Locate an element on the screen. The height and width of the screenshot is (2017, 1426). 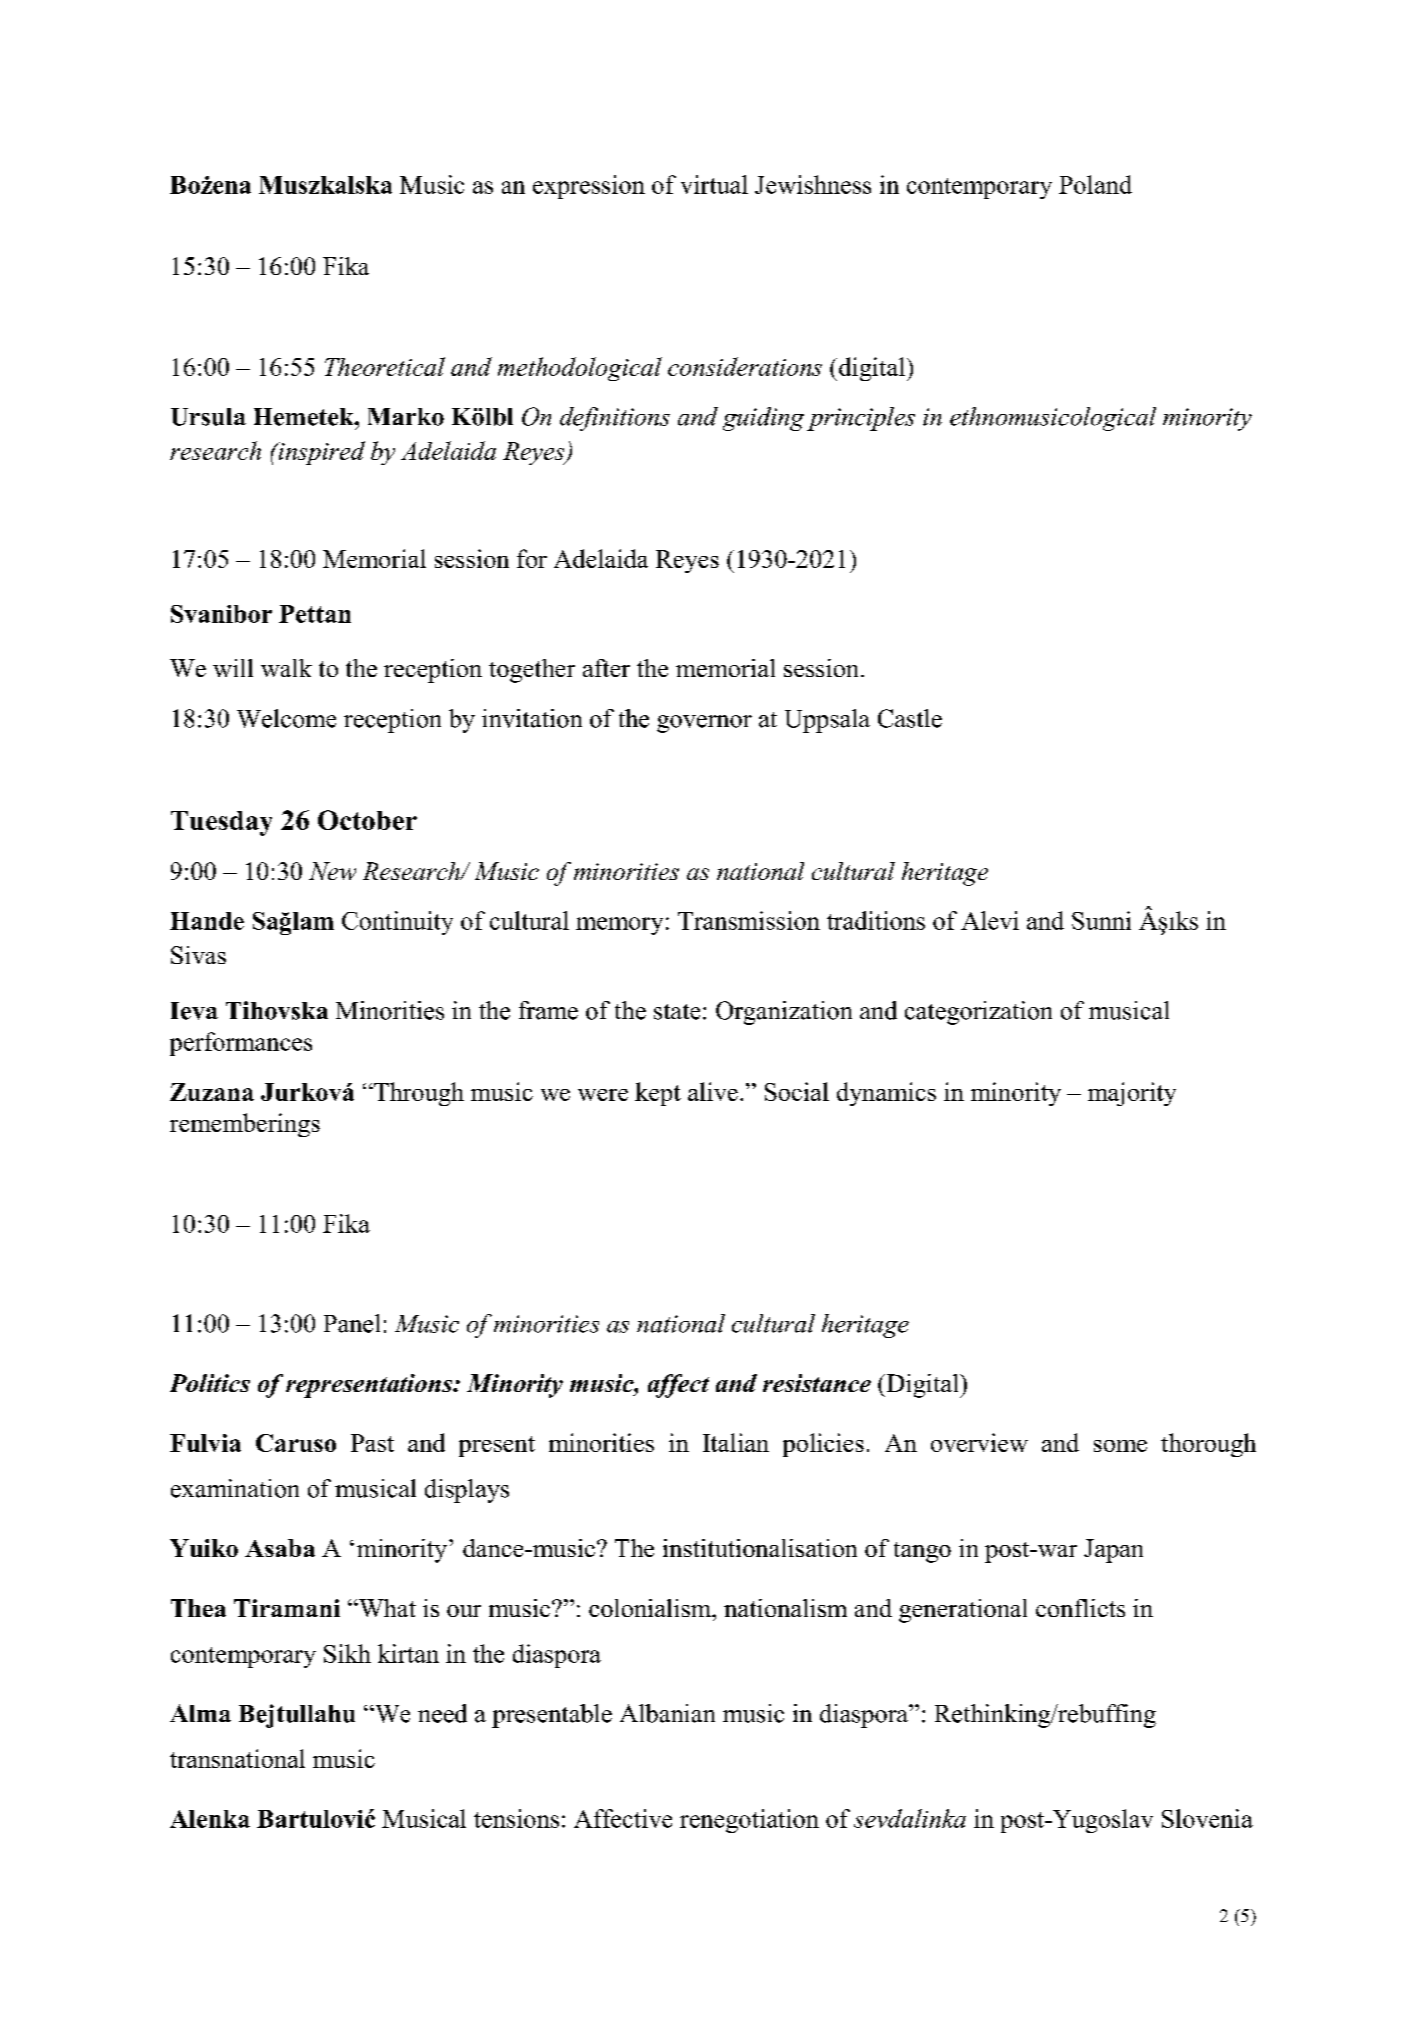
Welcome is located at coordinates (286, 718).
